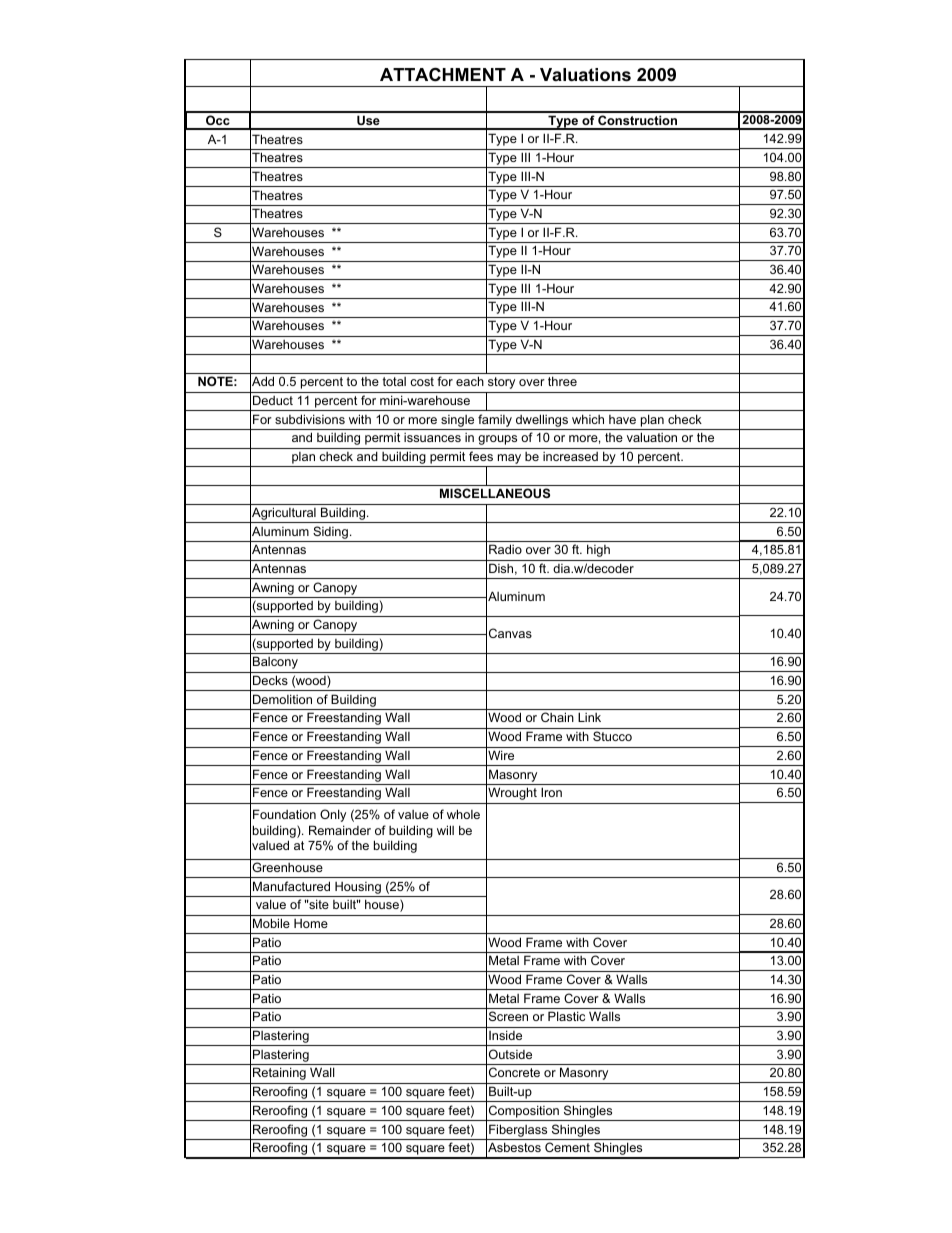 The image size is (952, 1233). I want to click on will, so click(445, 830).
